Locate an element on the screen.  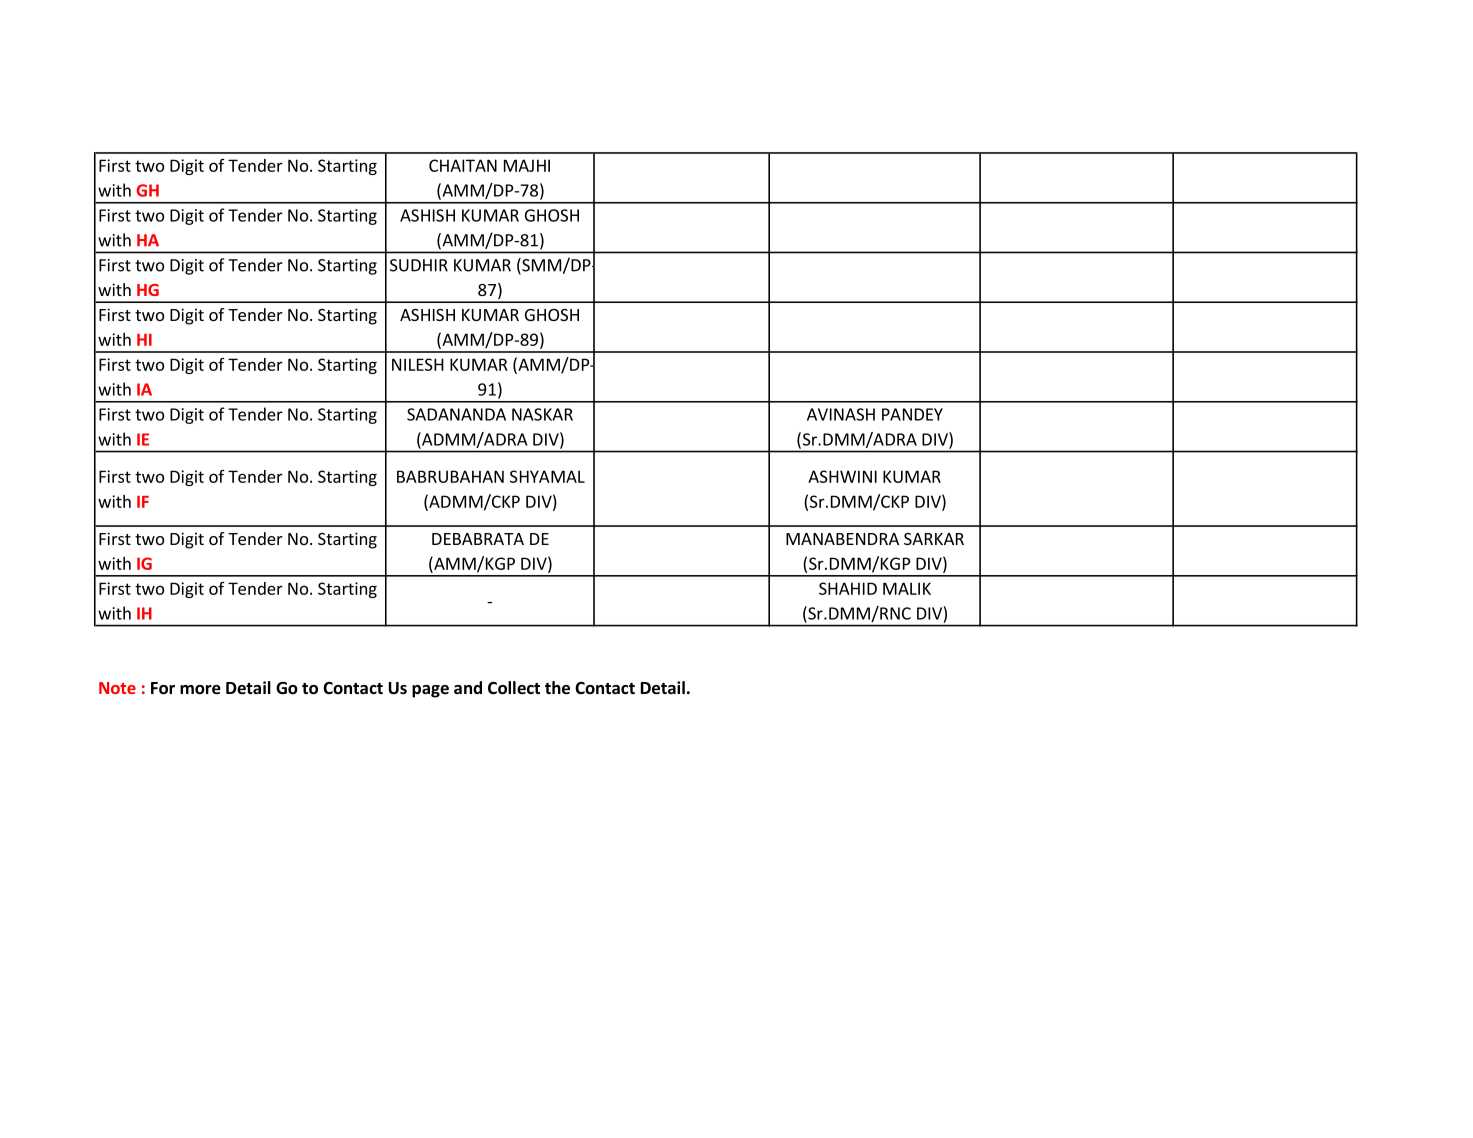
SHAHID is located at coordinates (848, 588).
